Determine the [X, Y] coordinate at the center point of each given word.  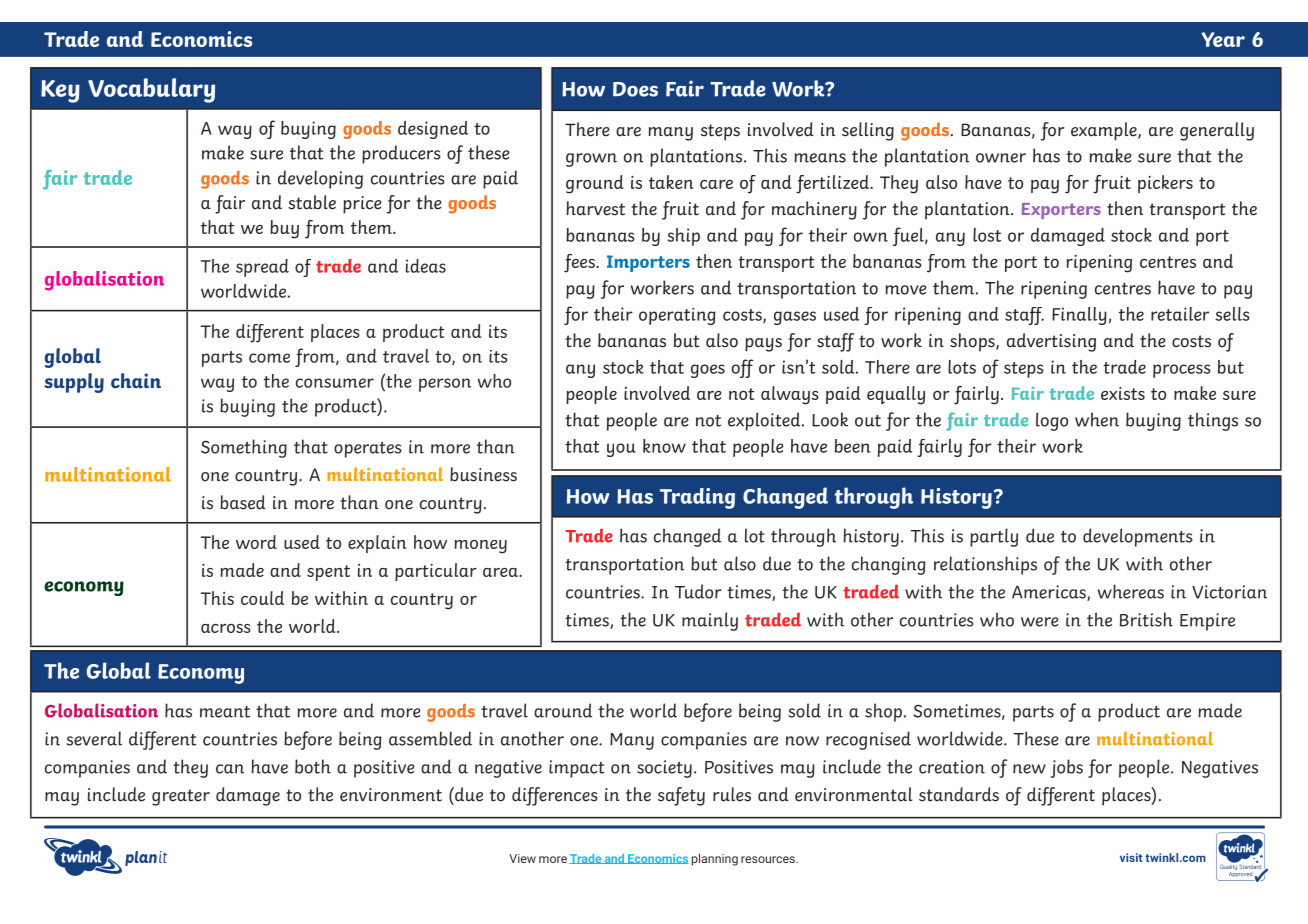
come [269, 358]
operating [677, 316]
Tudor [698, 591]
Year [1223, 39]
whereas [1131, 591]
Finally [1079, 316]
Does [635, 89]
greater [181, 797]
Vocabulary [151, 90]
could [262, 598]
